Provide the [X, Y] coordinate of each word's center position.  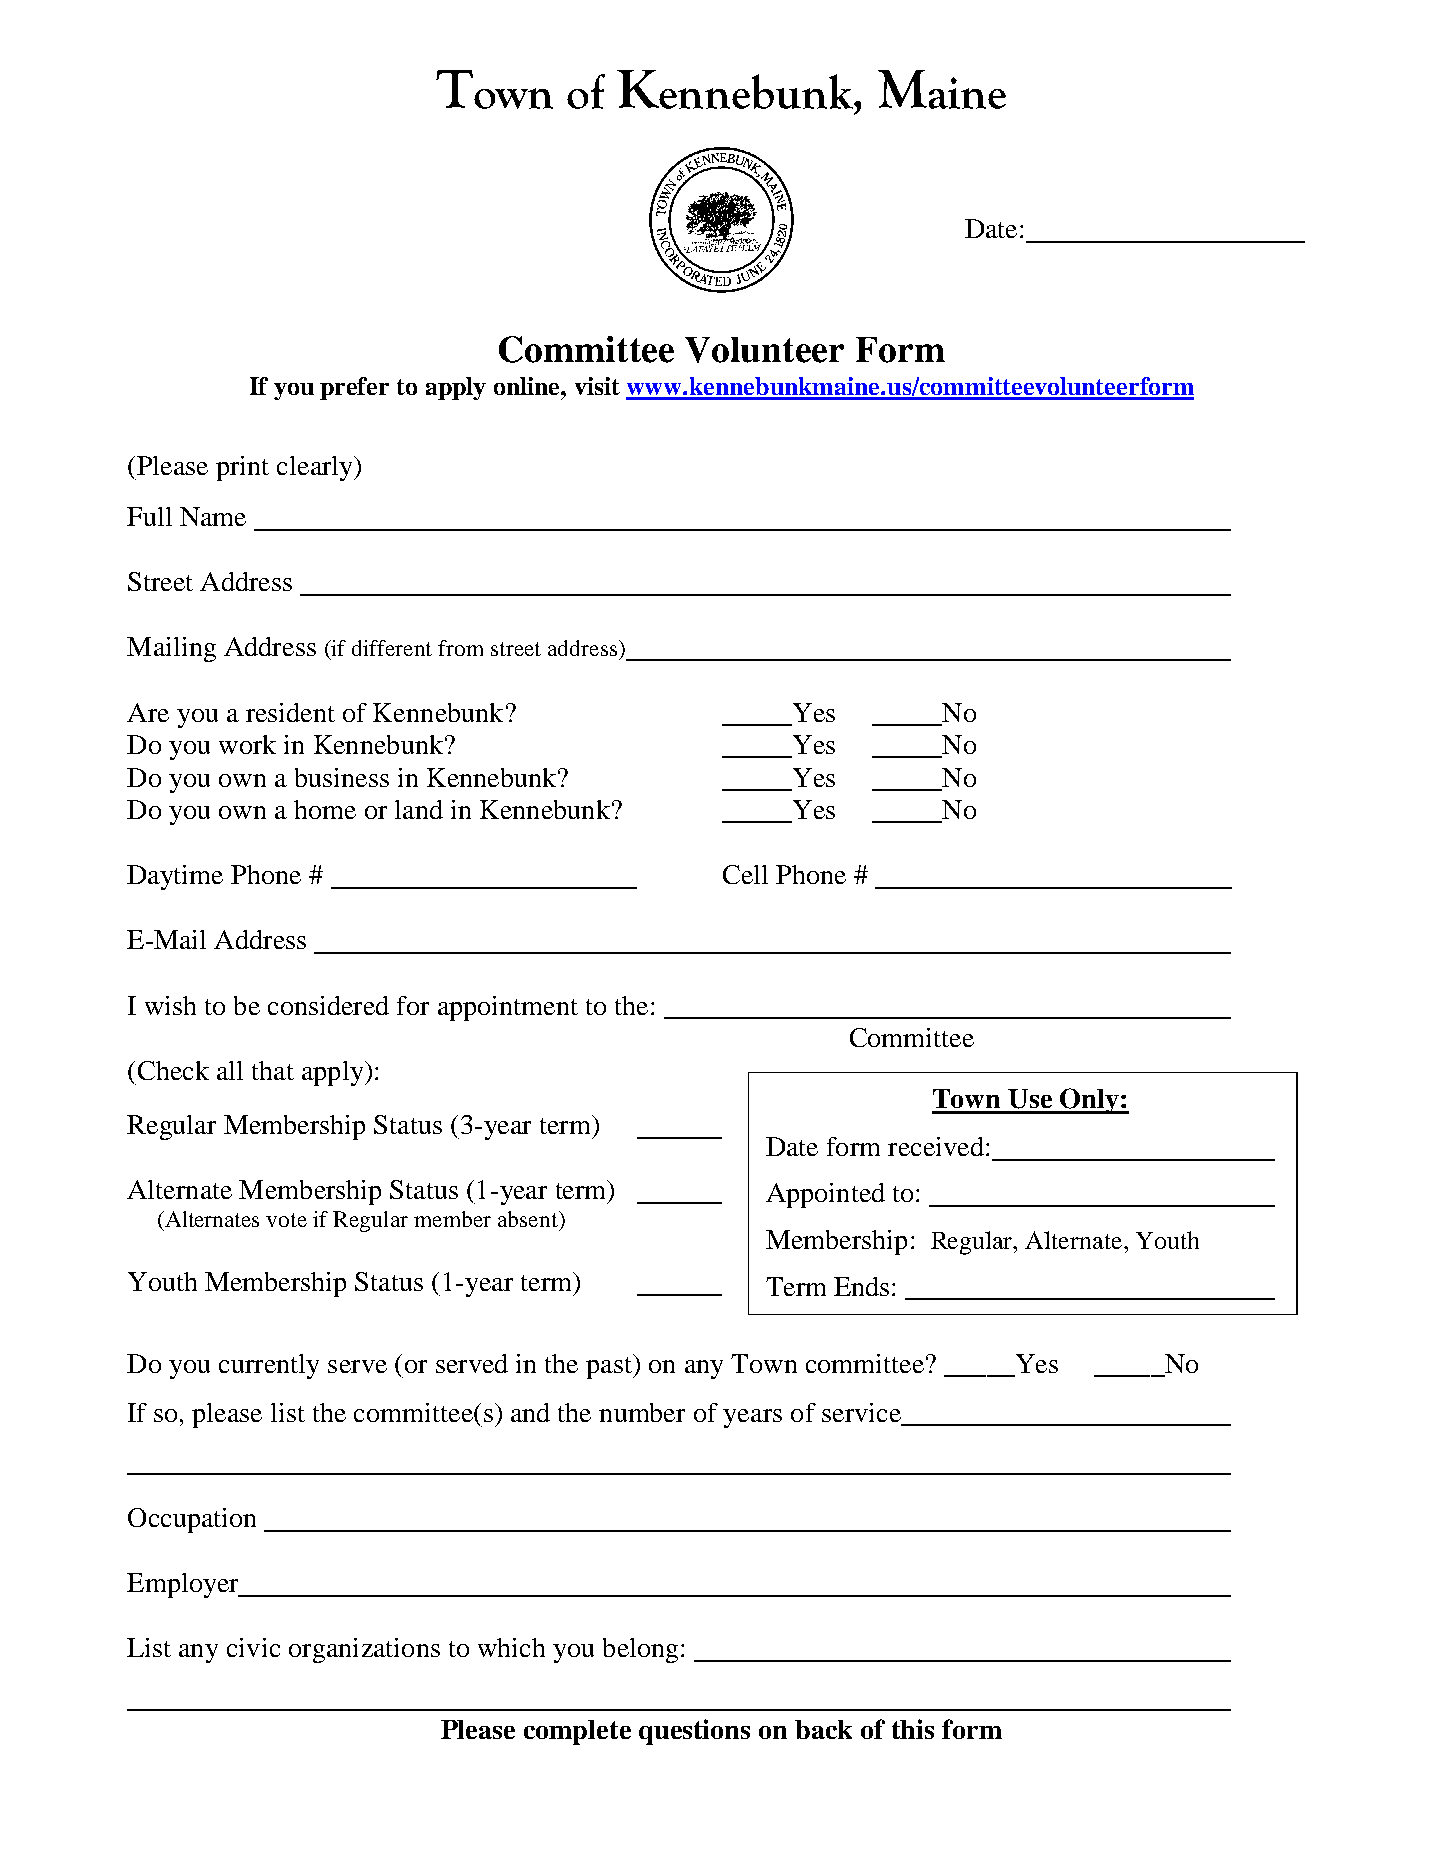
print [242, 468]
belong [640, 1650]
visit [597, 386]
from [460, 648]
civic [253, 1647]
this [913, 1729]
